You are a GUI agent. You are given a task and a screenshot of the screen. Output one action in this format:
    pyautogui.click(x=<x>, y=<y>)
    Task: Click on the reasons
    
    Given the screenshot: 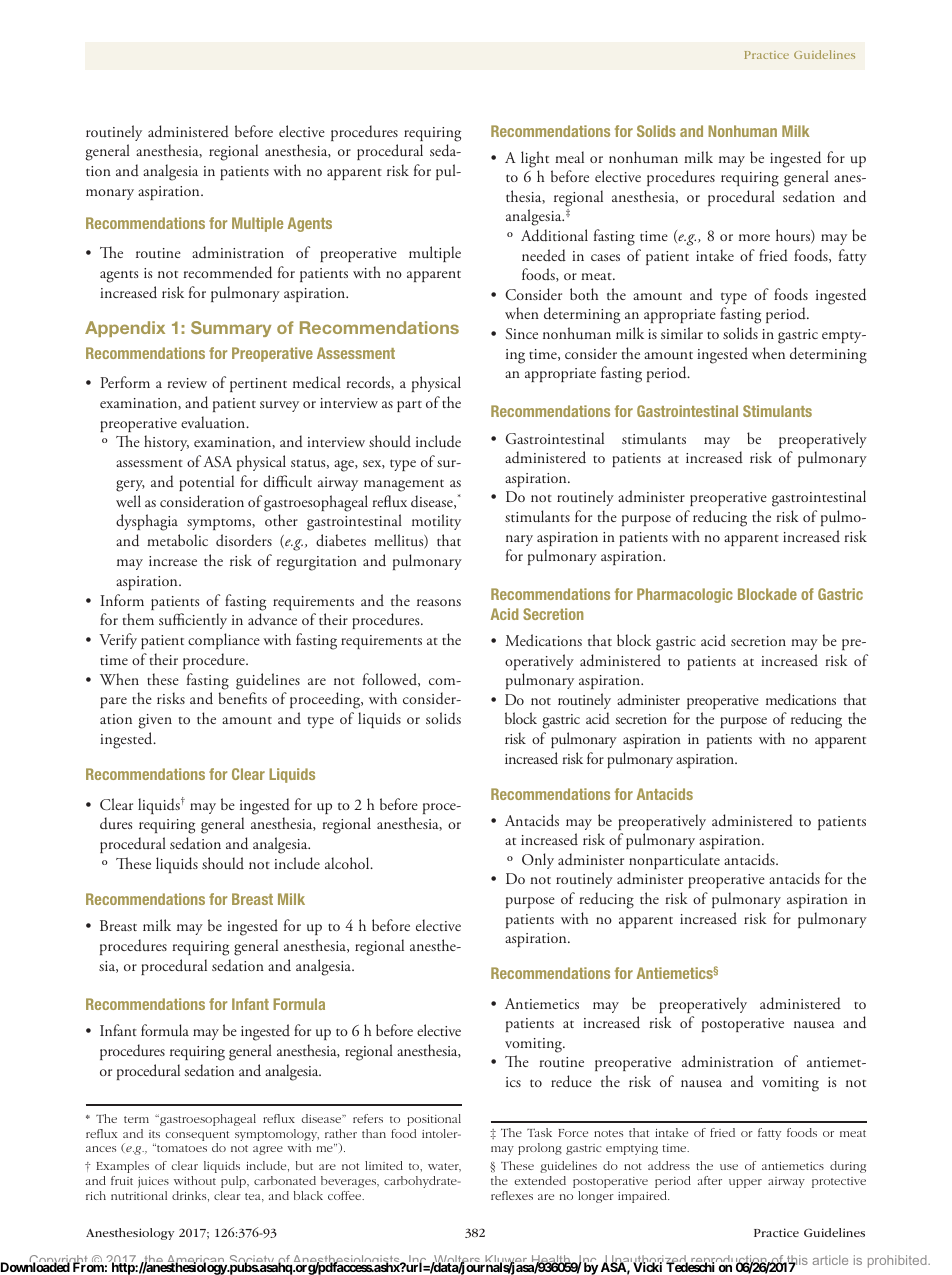 What is the action you would take?
    pyautogui.click(x=439, y=602)
